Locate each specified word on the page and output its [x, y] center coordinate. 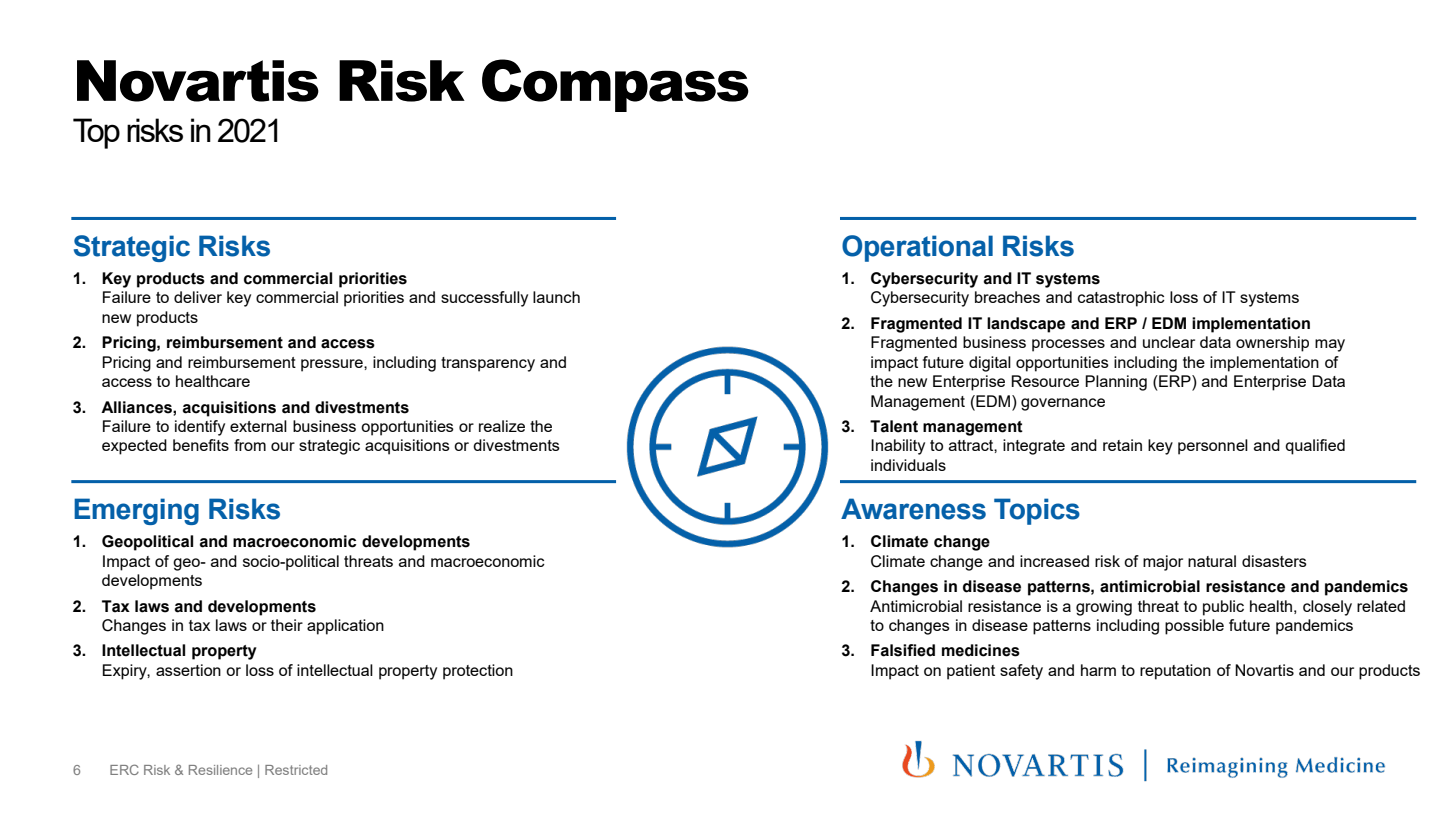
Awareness [913, 509]
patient [971, 672]
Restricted [296, 770]
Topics [1037, 511]
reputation [1175, 672]
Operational [917, 248]
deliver [198, 297]
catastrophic [1121, 299]
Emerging [136, 511]
